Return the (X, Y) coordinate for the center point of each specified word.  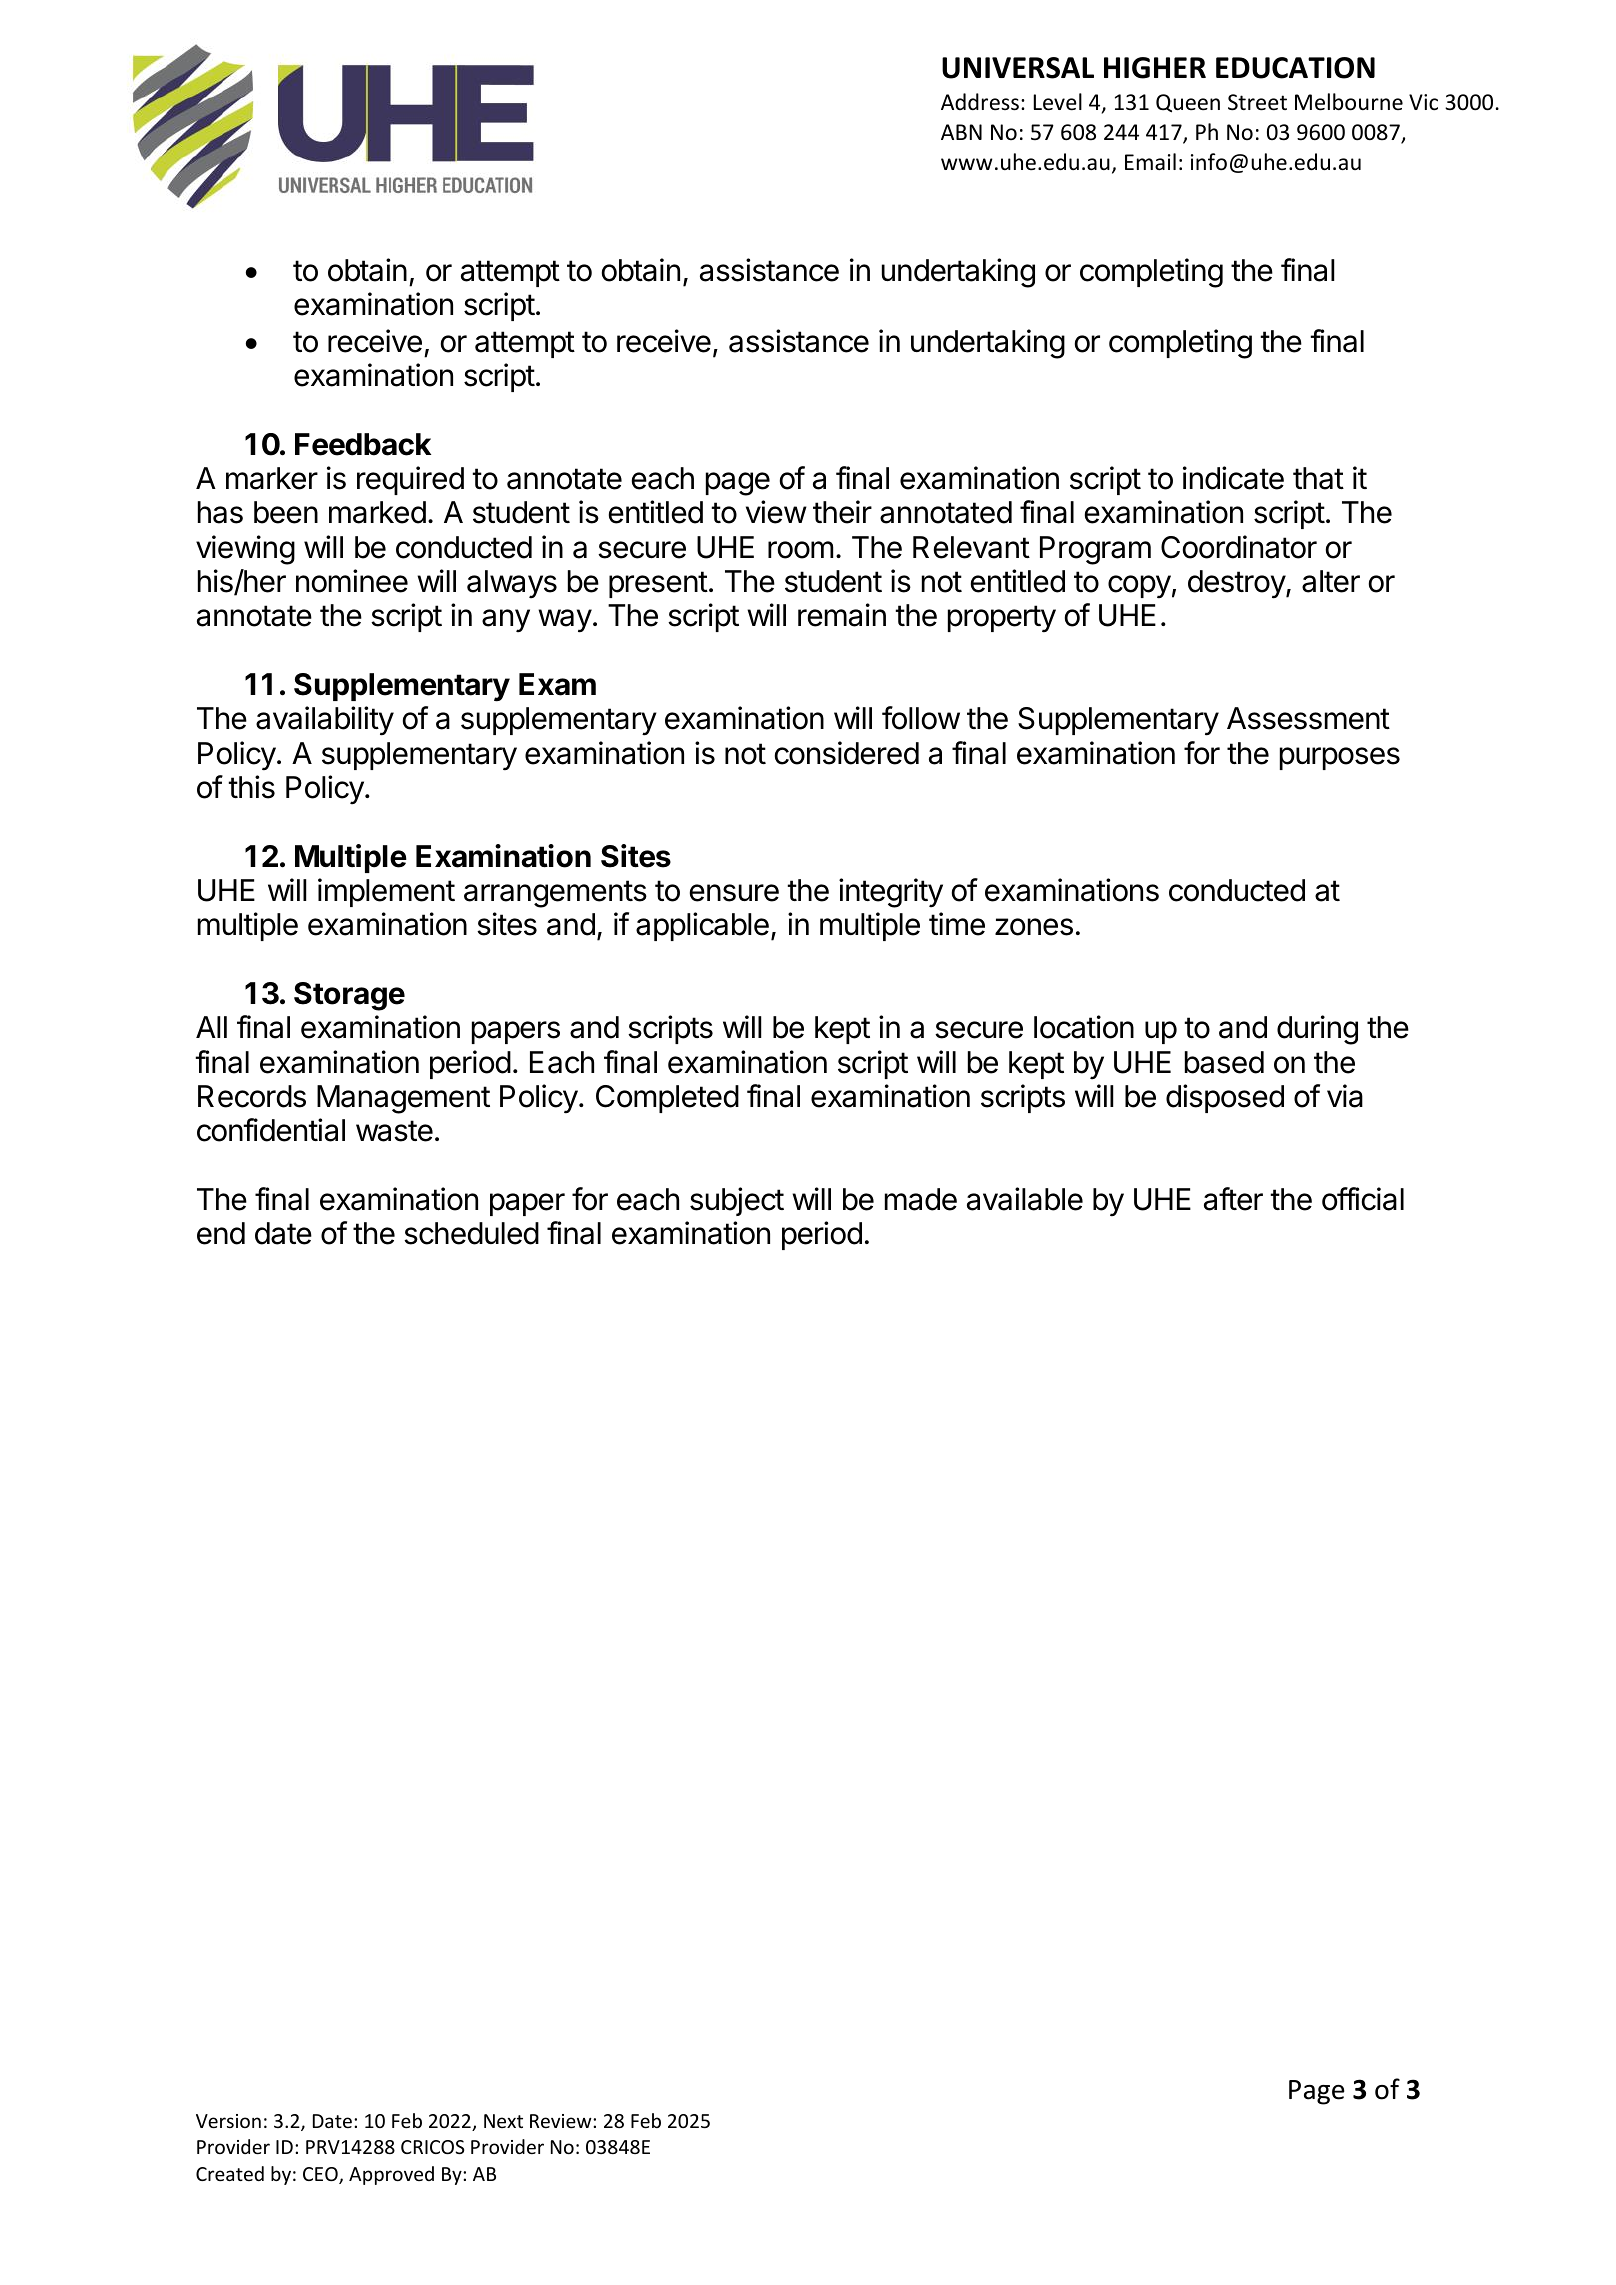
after (1233, 1199)
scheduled (471, 1233)
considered (847, 753)
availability (325, 721)
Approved (391, 2175)
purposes (1340, 758)
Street (1257, 102)
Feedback (363, 444)
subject (737, 1201)
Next (503, 2121)
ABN (961, 132)
